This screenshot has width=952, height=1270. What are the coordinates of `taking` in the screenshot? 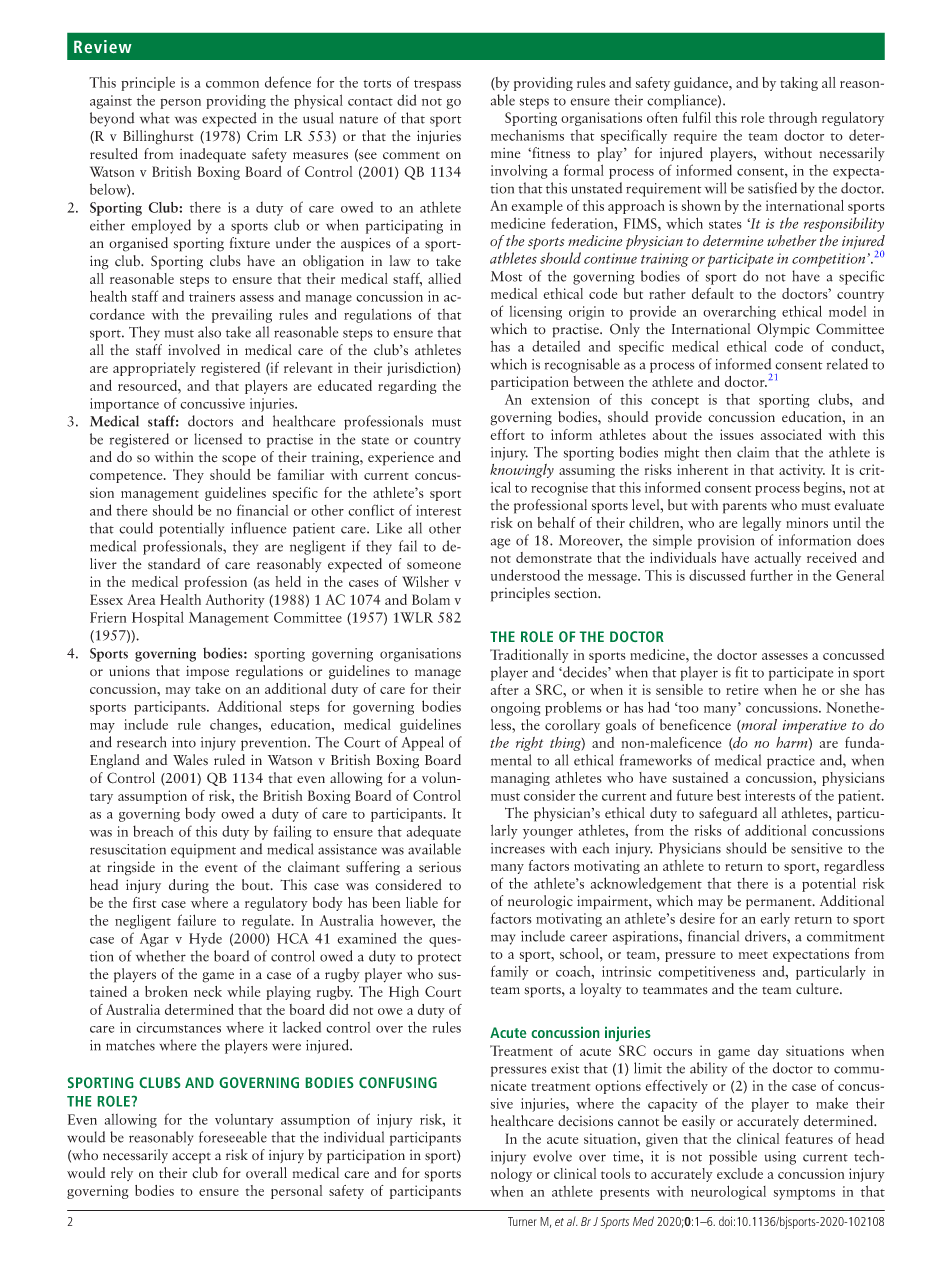 It's located at (799, 84).
